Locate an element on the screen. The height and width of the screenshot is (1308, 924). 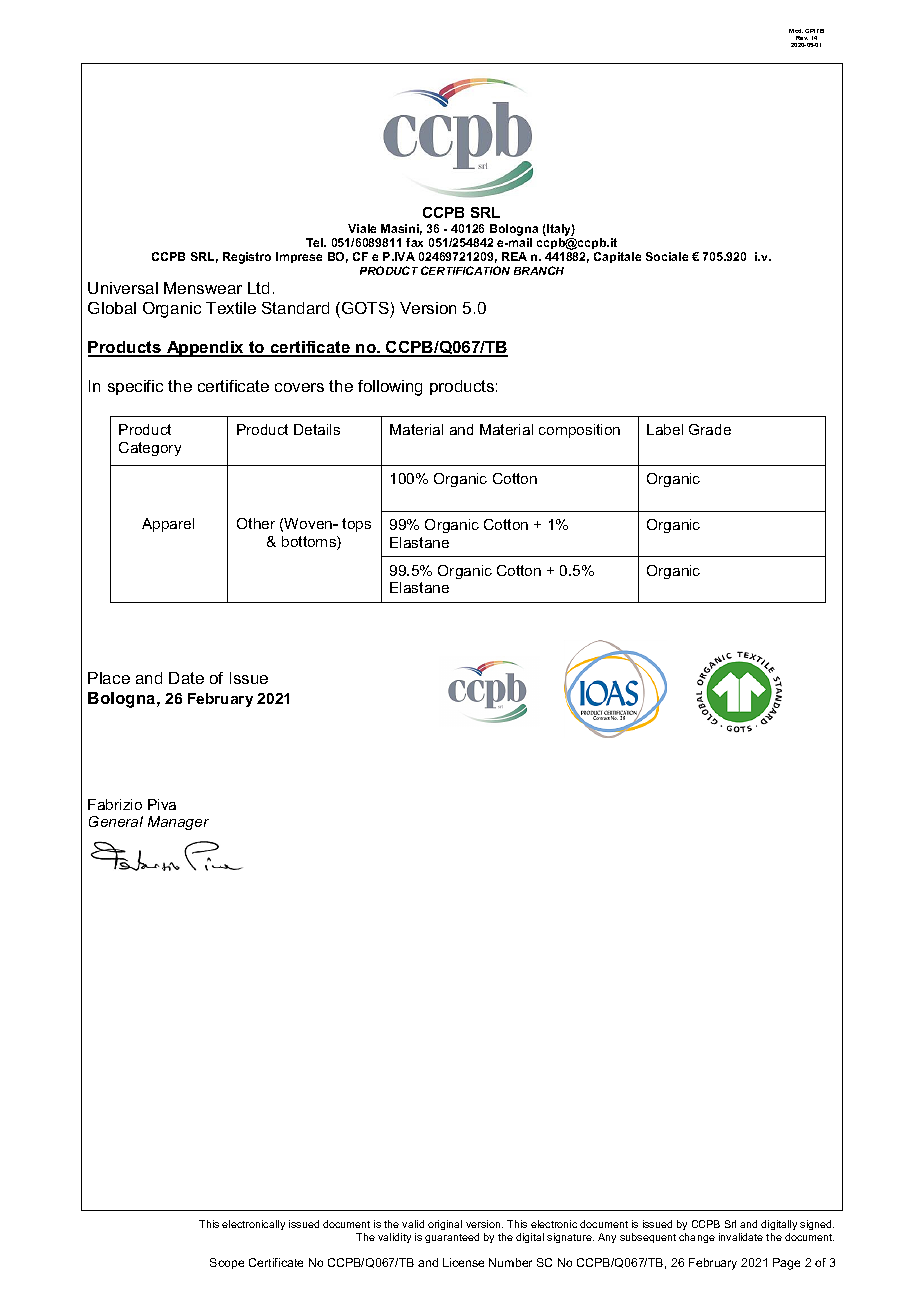
Other is located at coordinates (256, 523).
